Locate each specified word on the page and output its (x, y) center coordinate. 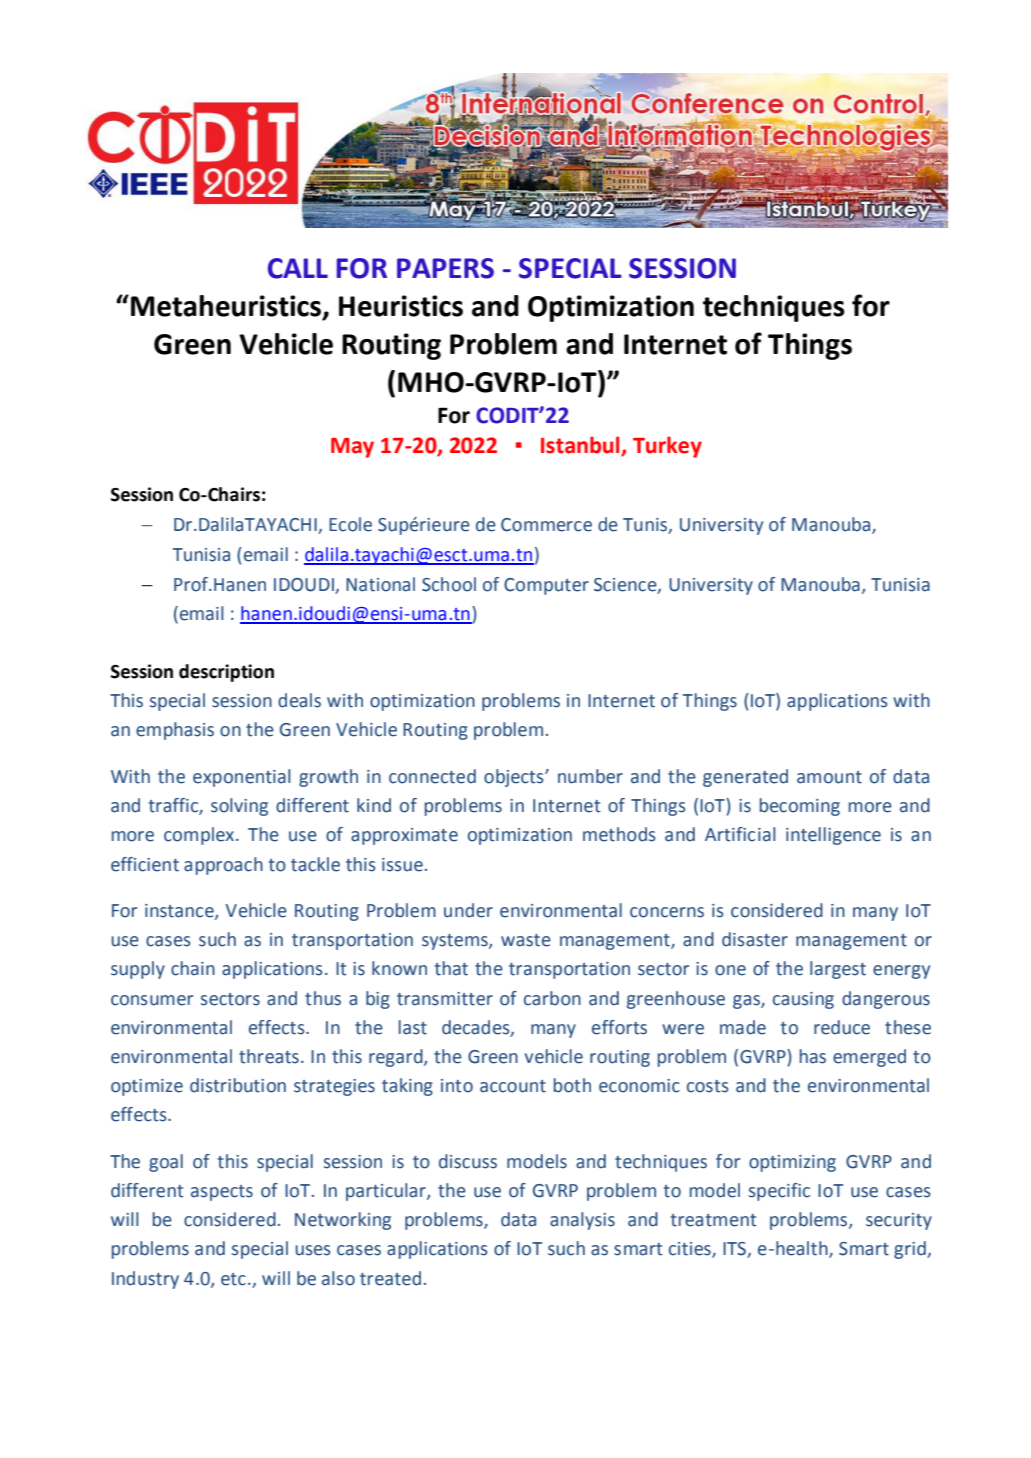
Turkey (667, 447)
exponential (242, 778)
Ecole (350, 524)
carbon (552, 998)
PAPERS (445, 268)
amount (829, 777)
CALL (298, 268)
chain (193, 968)
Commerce (546, 525)
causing (803, 1000)
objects (515, 778)
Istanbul (581, 446)
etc (233, 1279)
